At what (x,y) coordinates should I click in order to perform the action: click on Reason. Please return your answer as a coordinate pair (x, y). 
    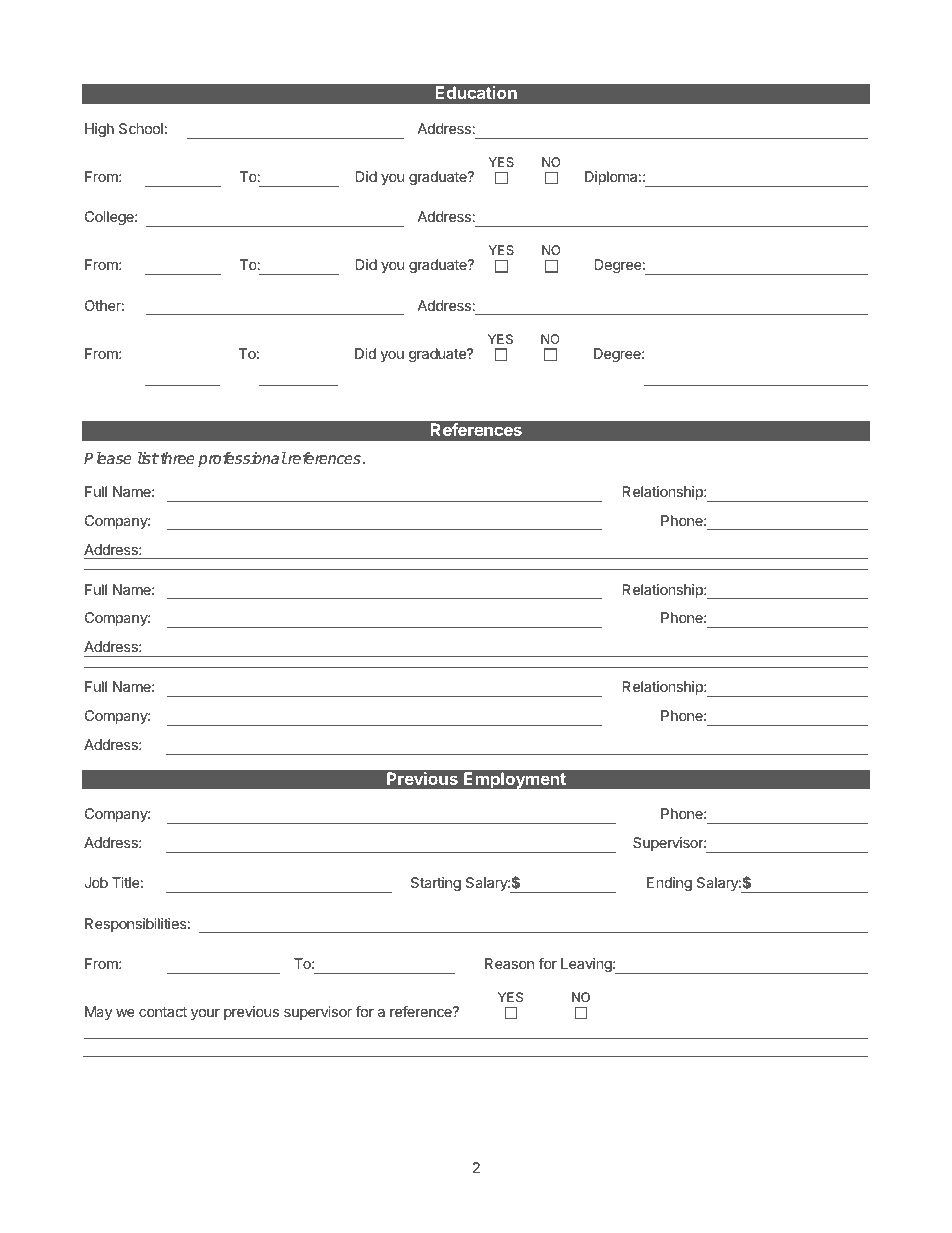
    Looking at the image, I should click on (509, 963).
